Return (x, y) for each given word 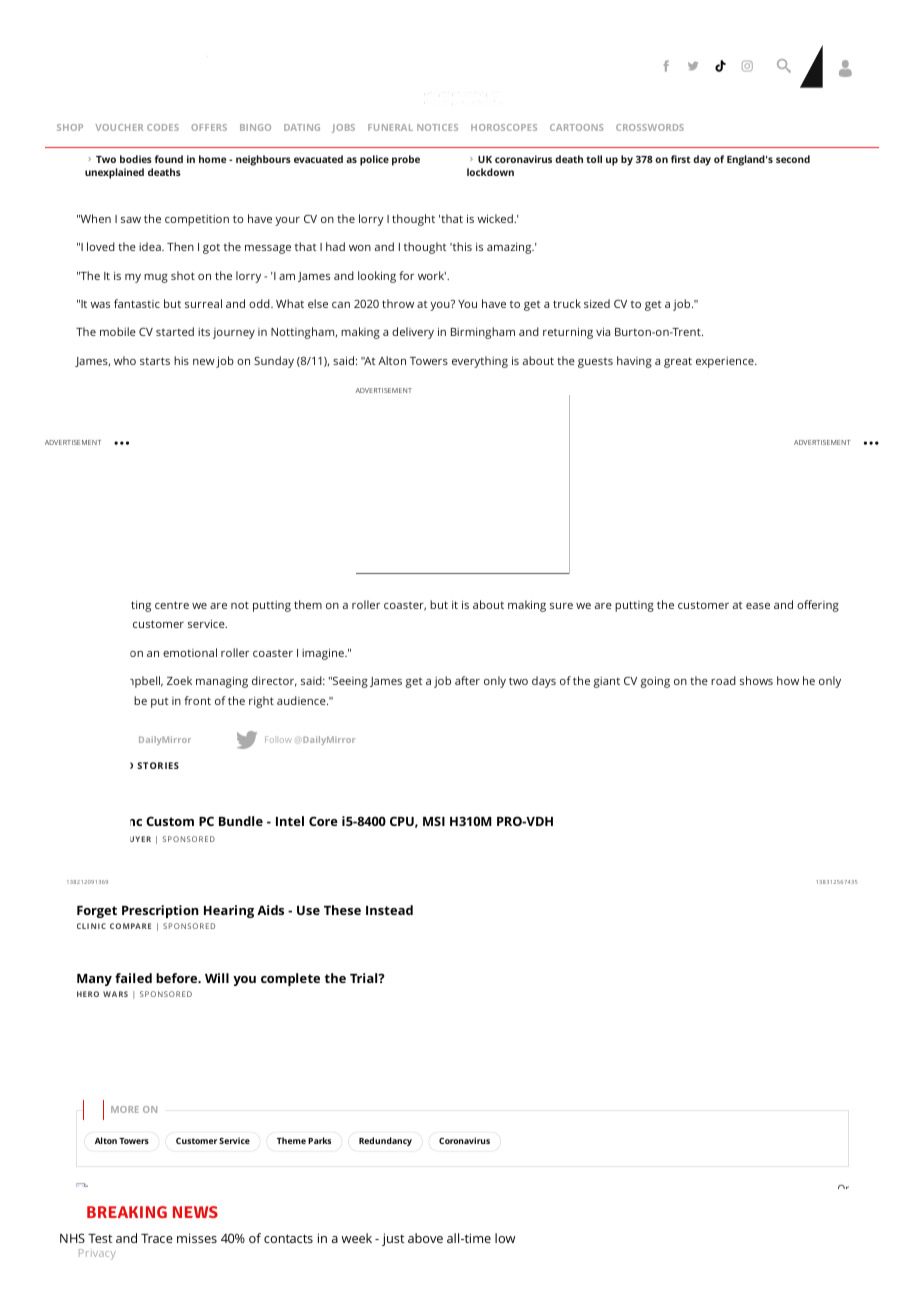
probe (406, 160)
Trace (157, 1238)
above (425, 1238)
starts (155, 361)
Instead (389, 910)
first (681, 159)
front (197, 700)
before (178, 978)
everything (480, 362)
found (169, 159)
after (467, 680)
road (723, 680)
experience (726, 362)
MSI (434, 821)
